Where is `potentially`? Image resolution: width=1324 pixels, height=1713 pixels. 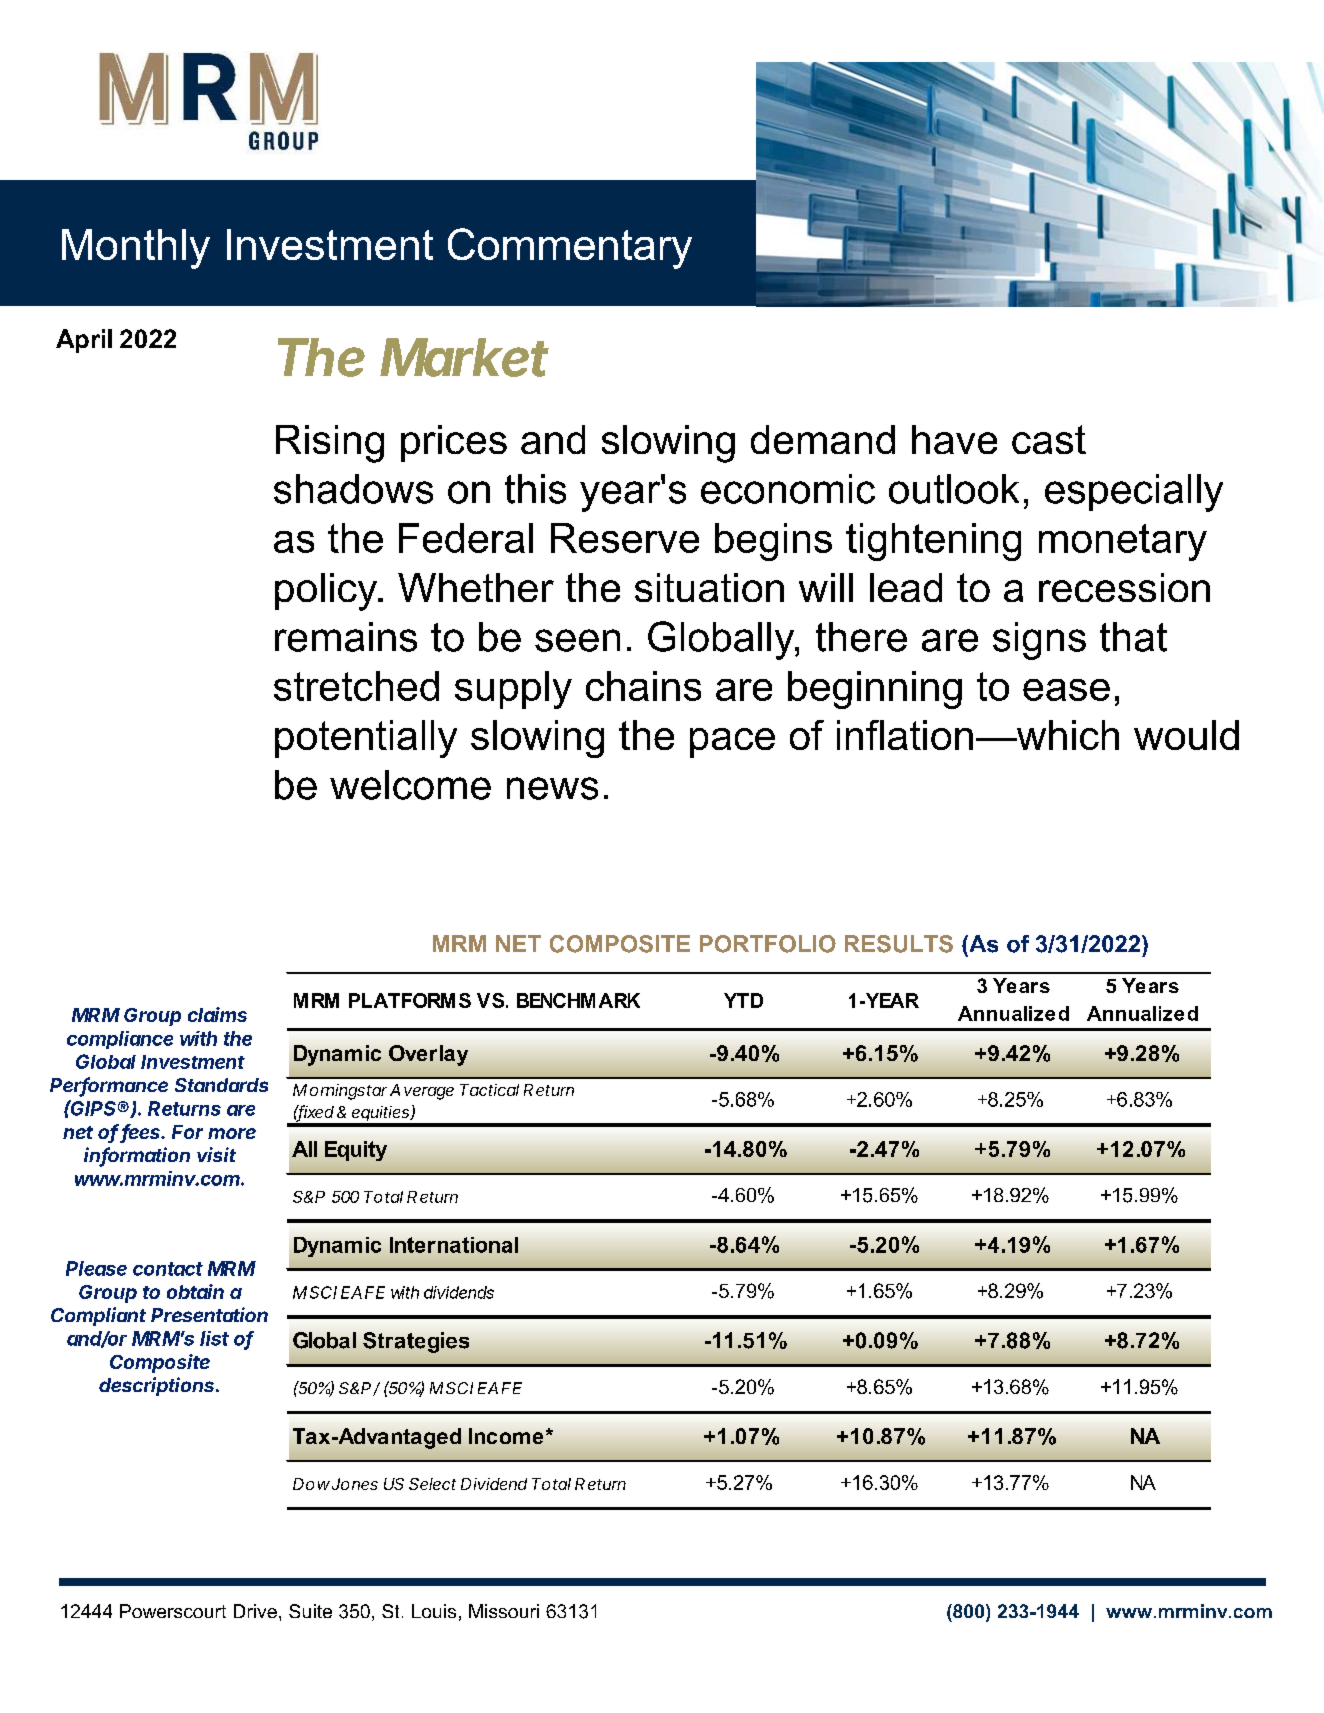
potentially is located at coordinates (366, 739).
